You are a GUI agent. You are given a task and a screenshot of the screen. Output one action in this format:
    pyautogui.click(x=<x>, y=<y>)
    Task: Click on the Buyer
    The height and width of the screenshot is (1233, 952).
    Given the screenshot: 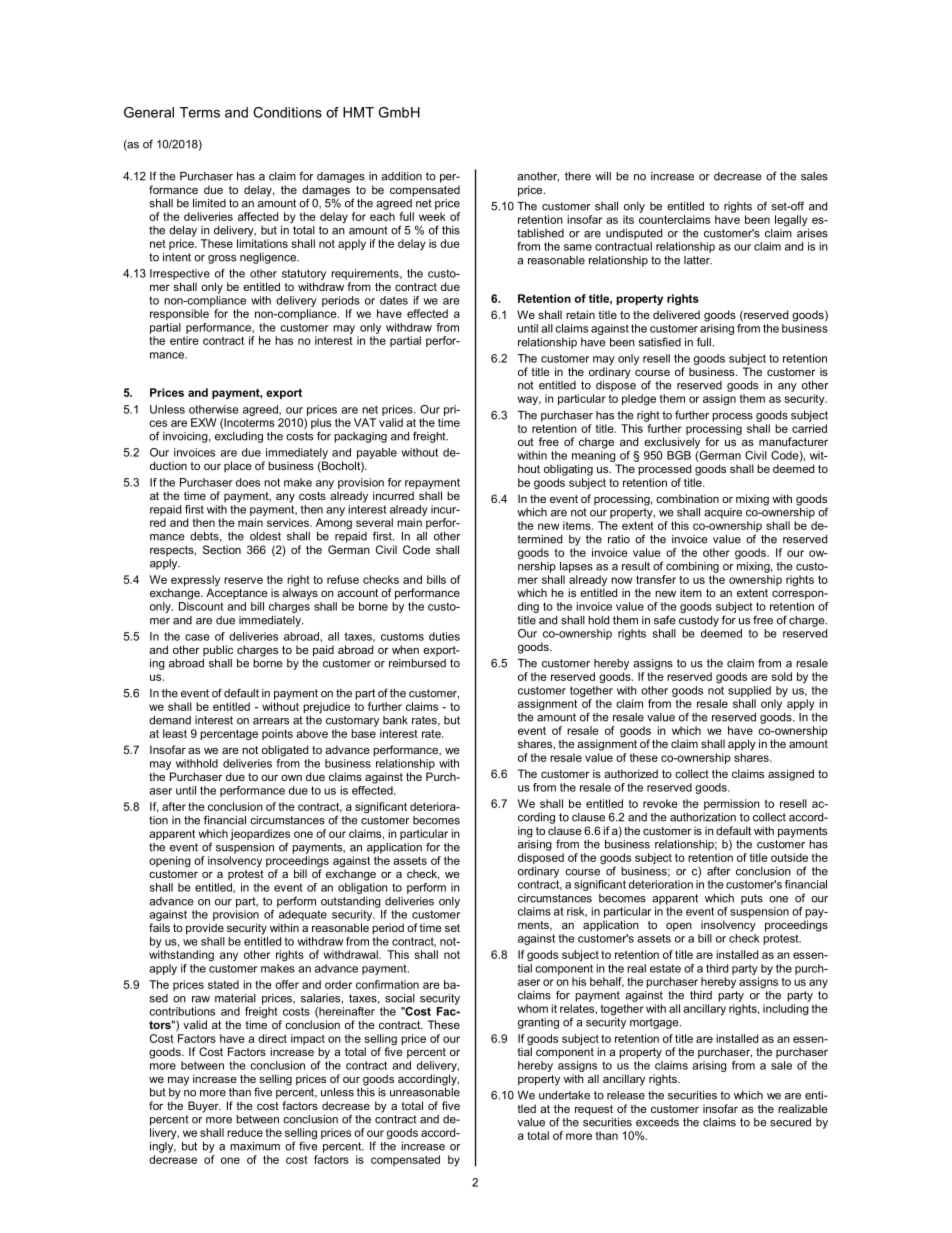 What is the action you would take?
    pyautogui.click(x=204, y=1107)
